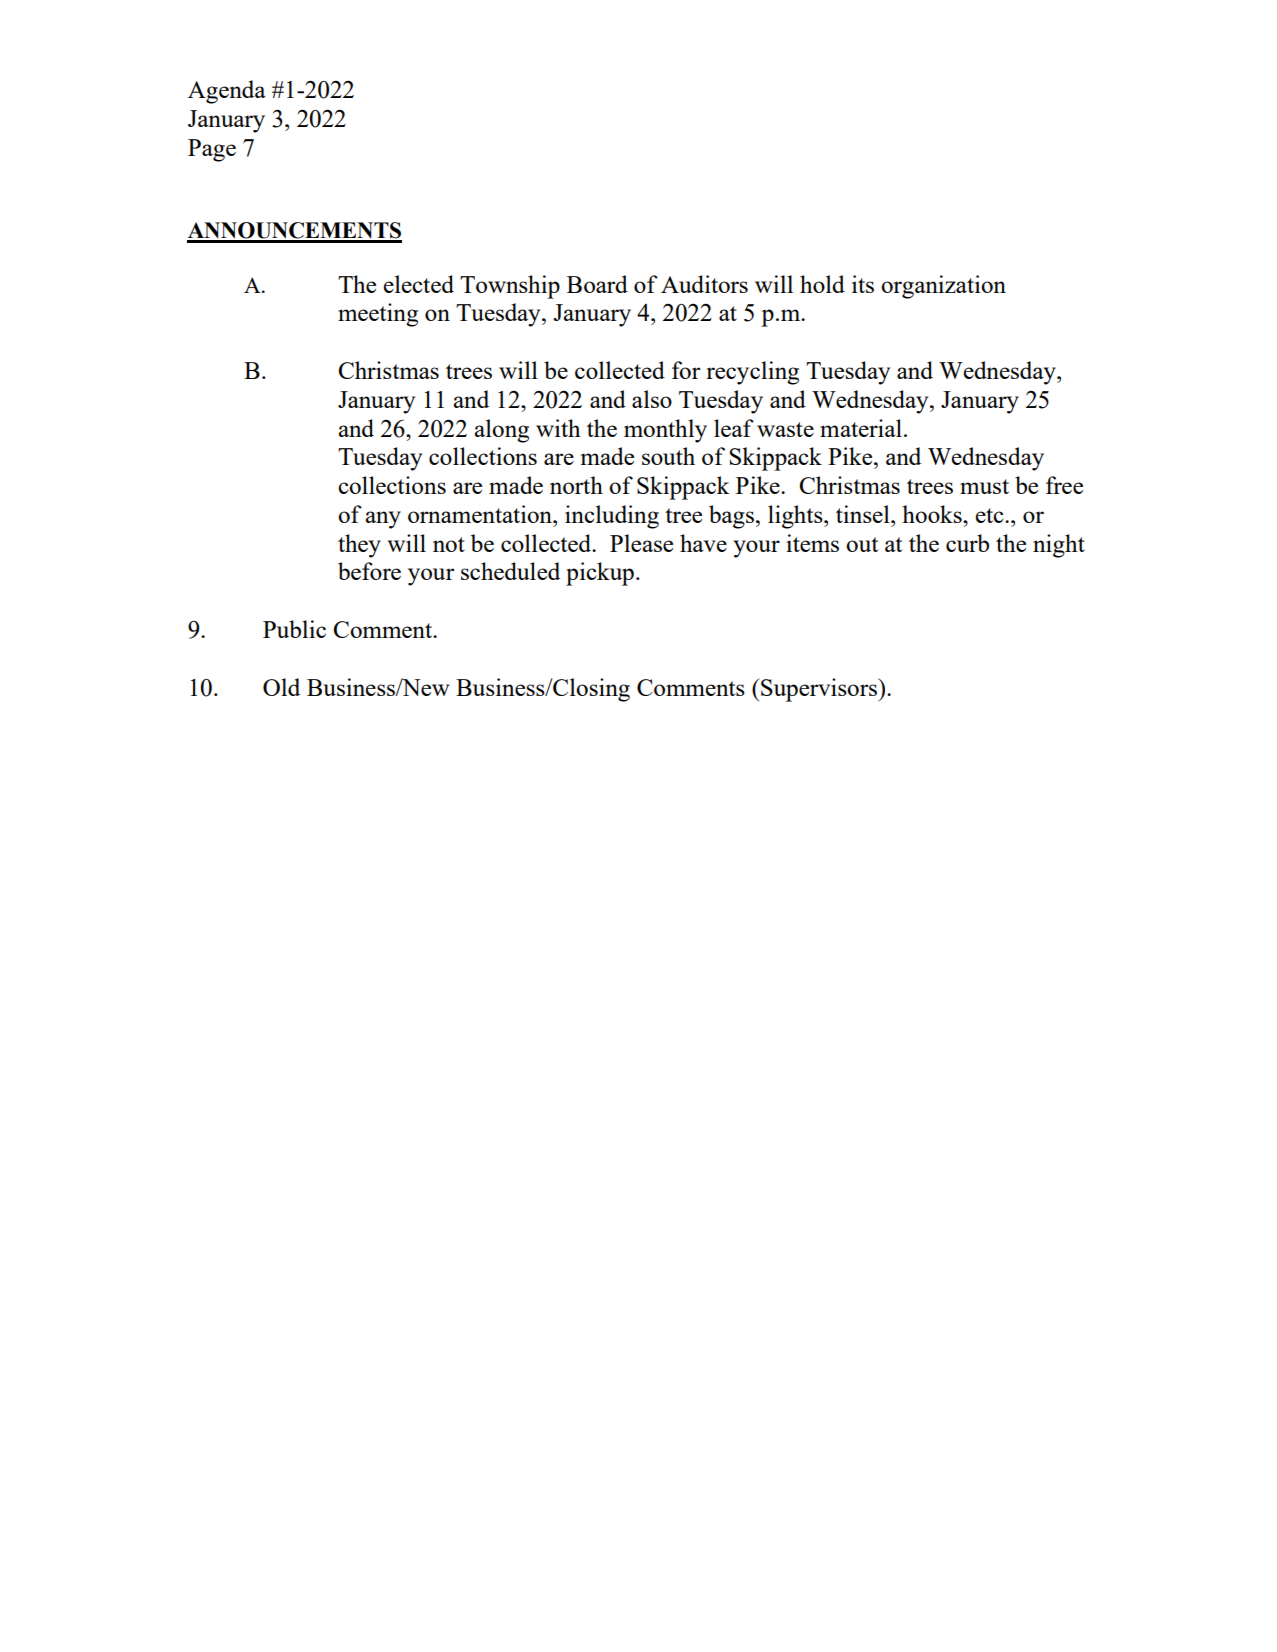 The image size is (1277, 1652). I want to click on material, so click(861, 428).
